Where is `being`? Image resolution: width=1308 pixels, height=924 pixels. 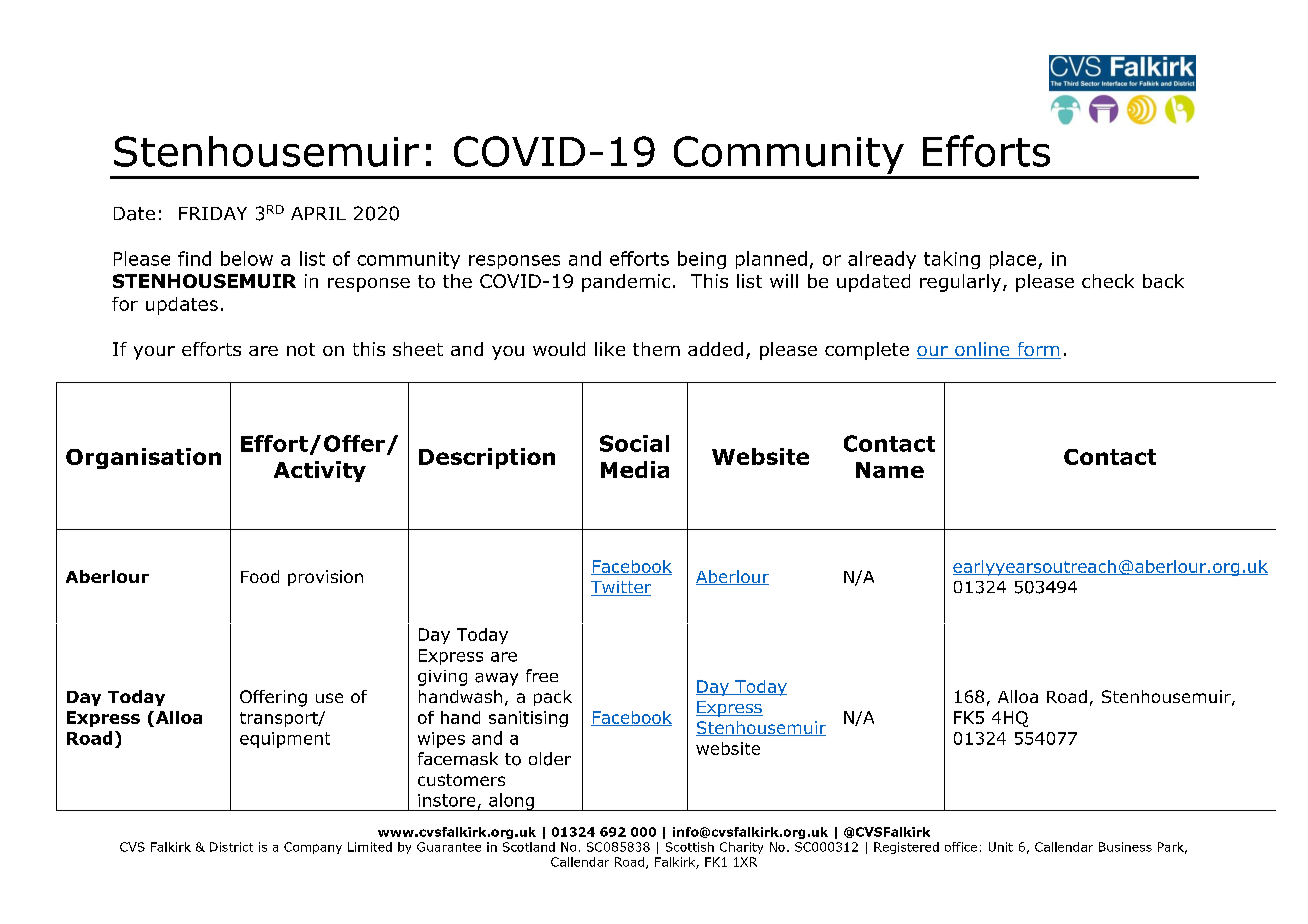 being is located at coordinates (702, 260).
